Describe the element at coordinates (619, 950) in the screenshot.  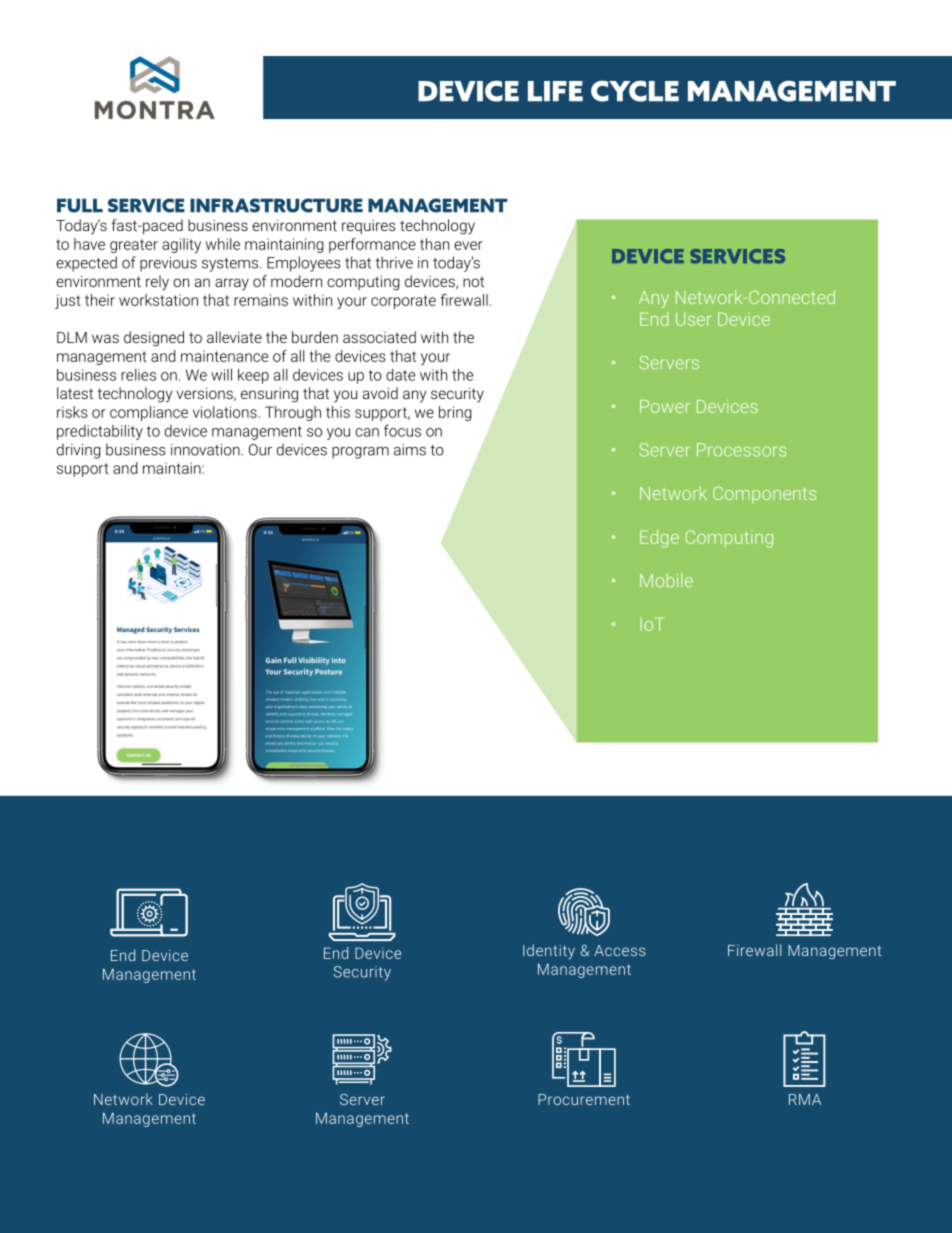
I see `Access` at that location.
